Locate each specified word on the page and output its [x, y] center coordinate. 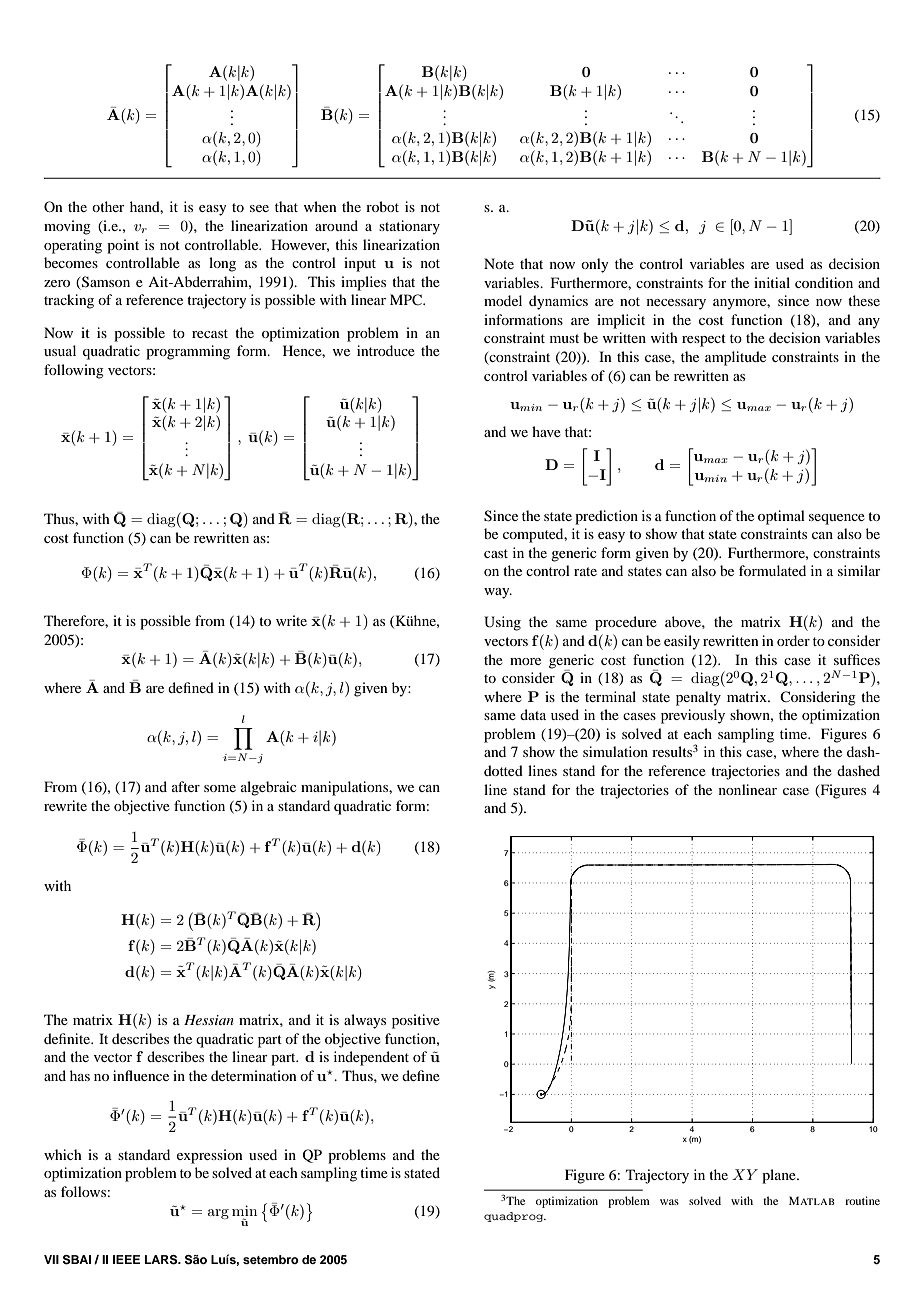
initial [772, 282]
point [123, 246]
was [669, 1202]
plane [780, 1176]
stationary [409, 227]
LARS [162, 1260]
